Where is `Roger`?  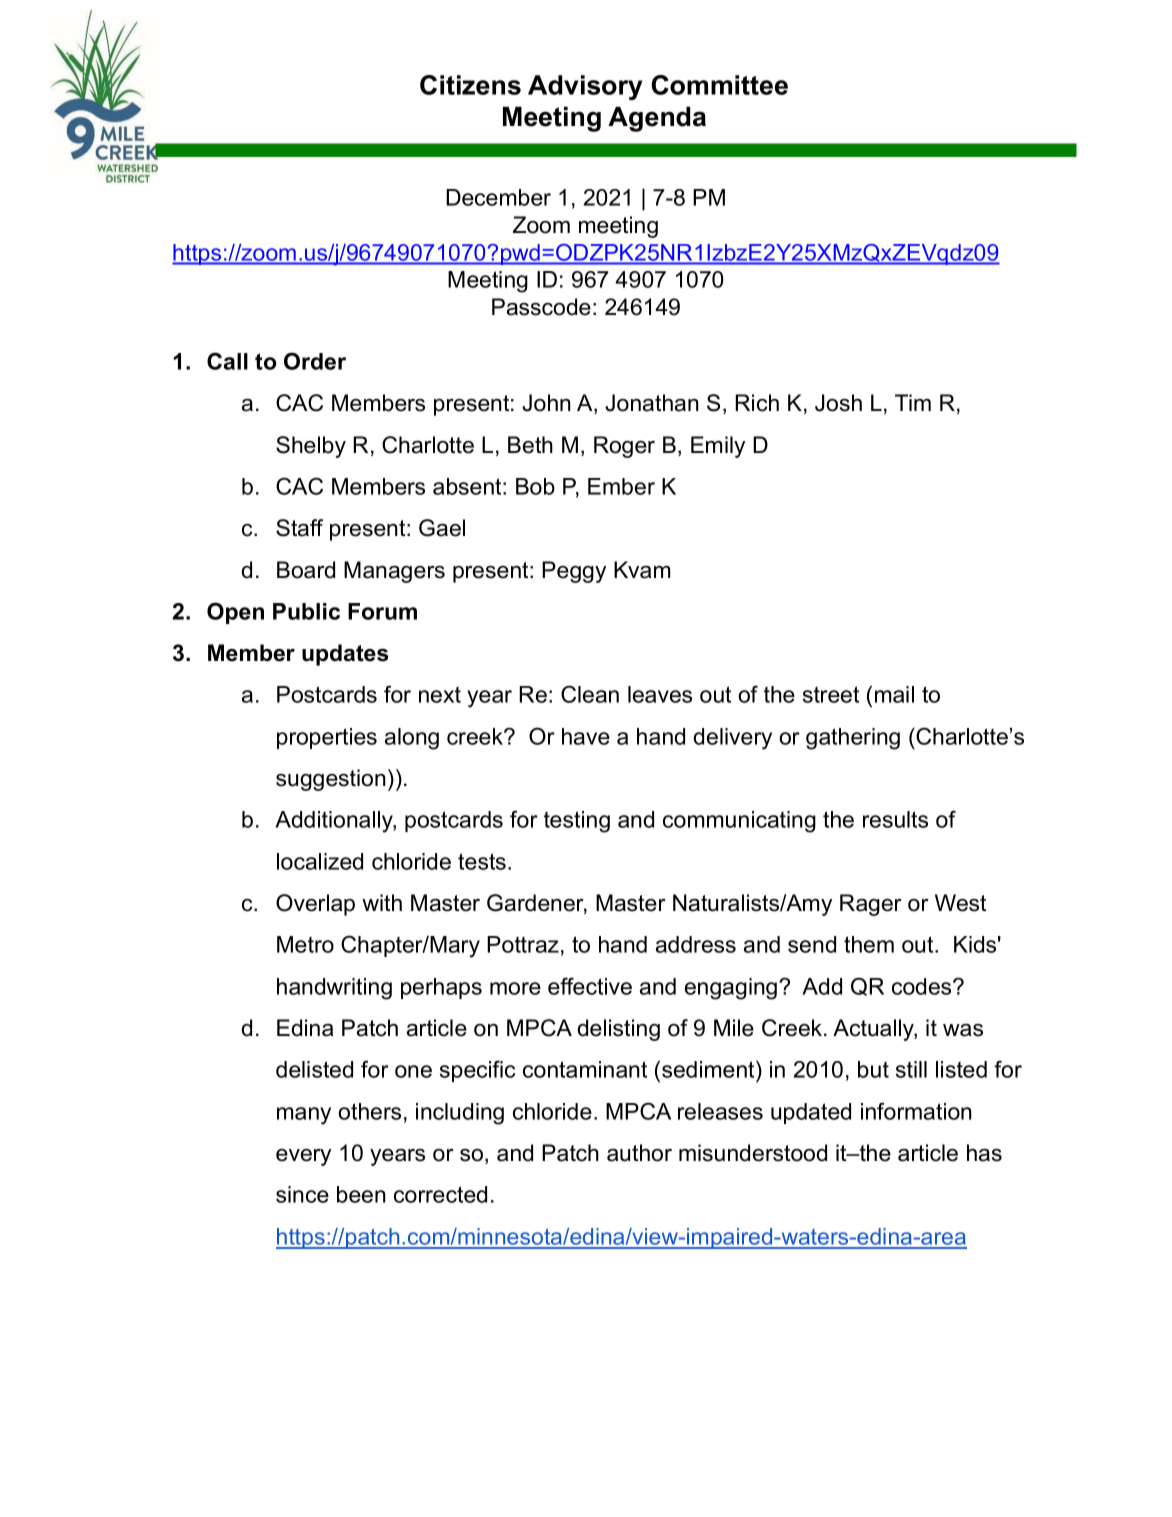
Roger is located at coordinates (624, 447).
